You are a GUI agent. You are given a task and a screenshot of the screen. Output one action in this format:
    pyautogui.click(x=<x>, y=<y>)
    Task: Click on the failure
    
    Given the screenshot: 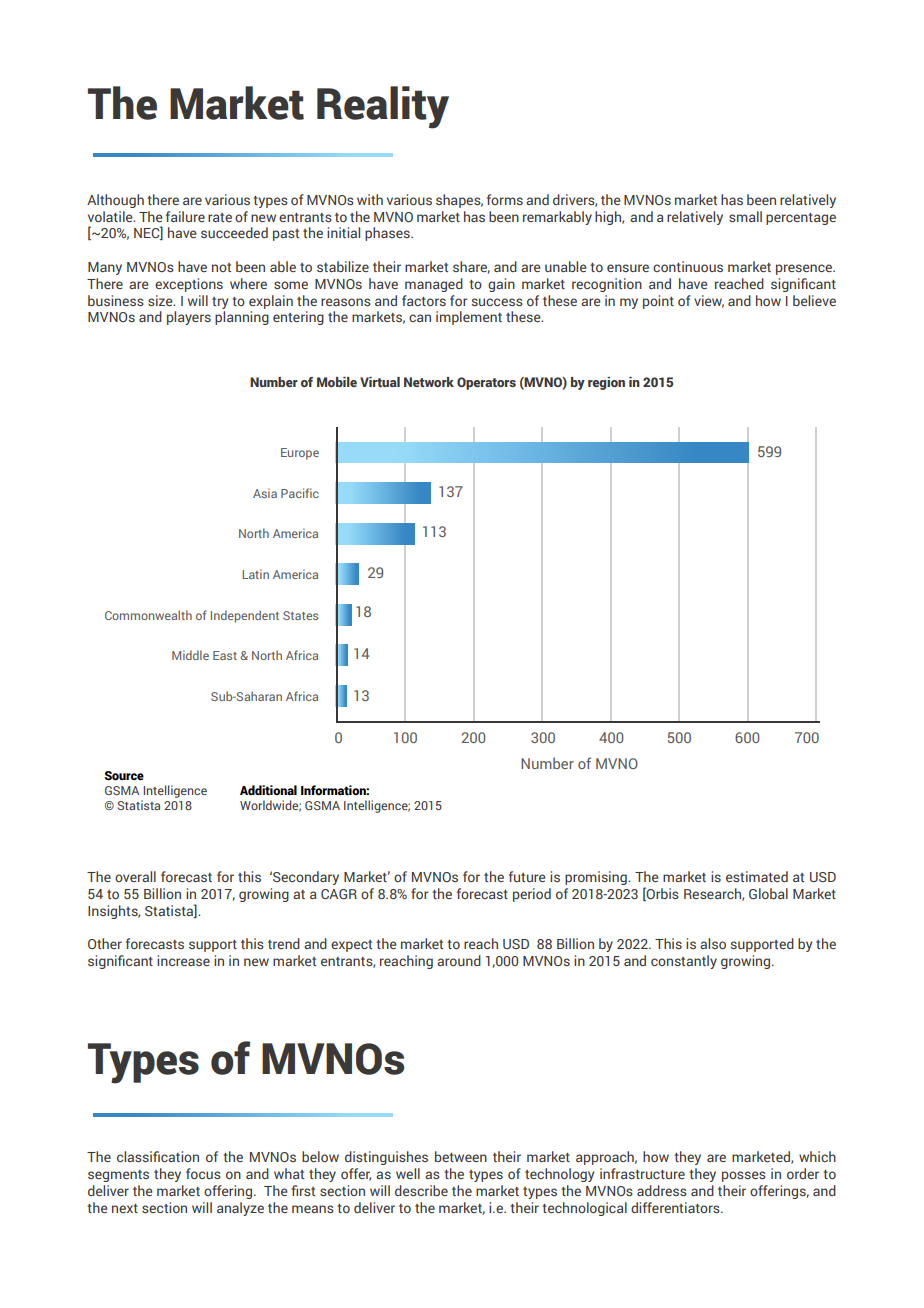 What is the action you would take?
    pyautogui.click(x=185, y=216)
